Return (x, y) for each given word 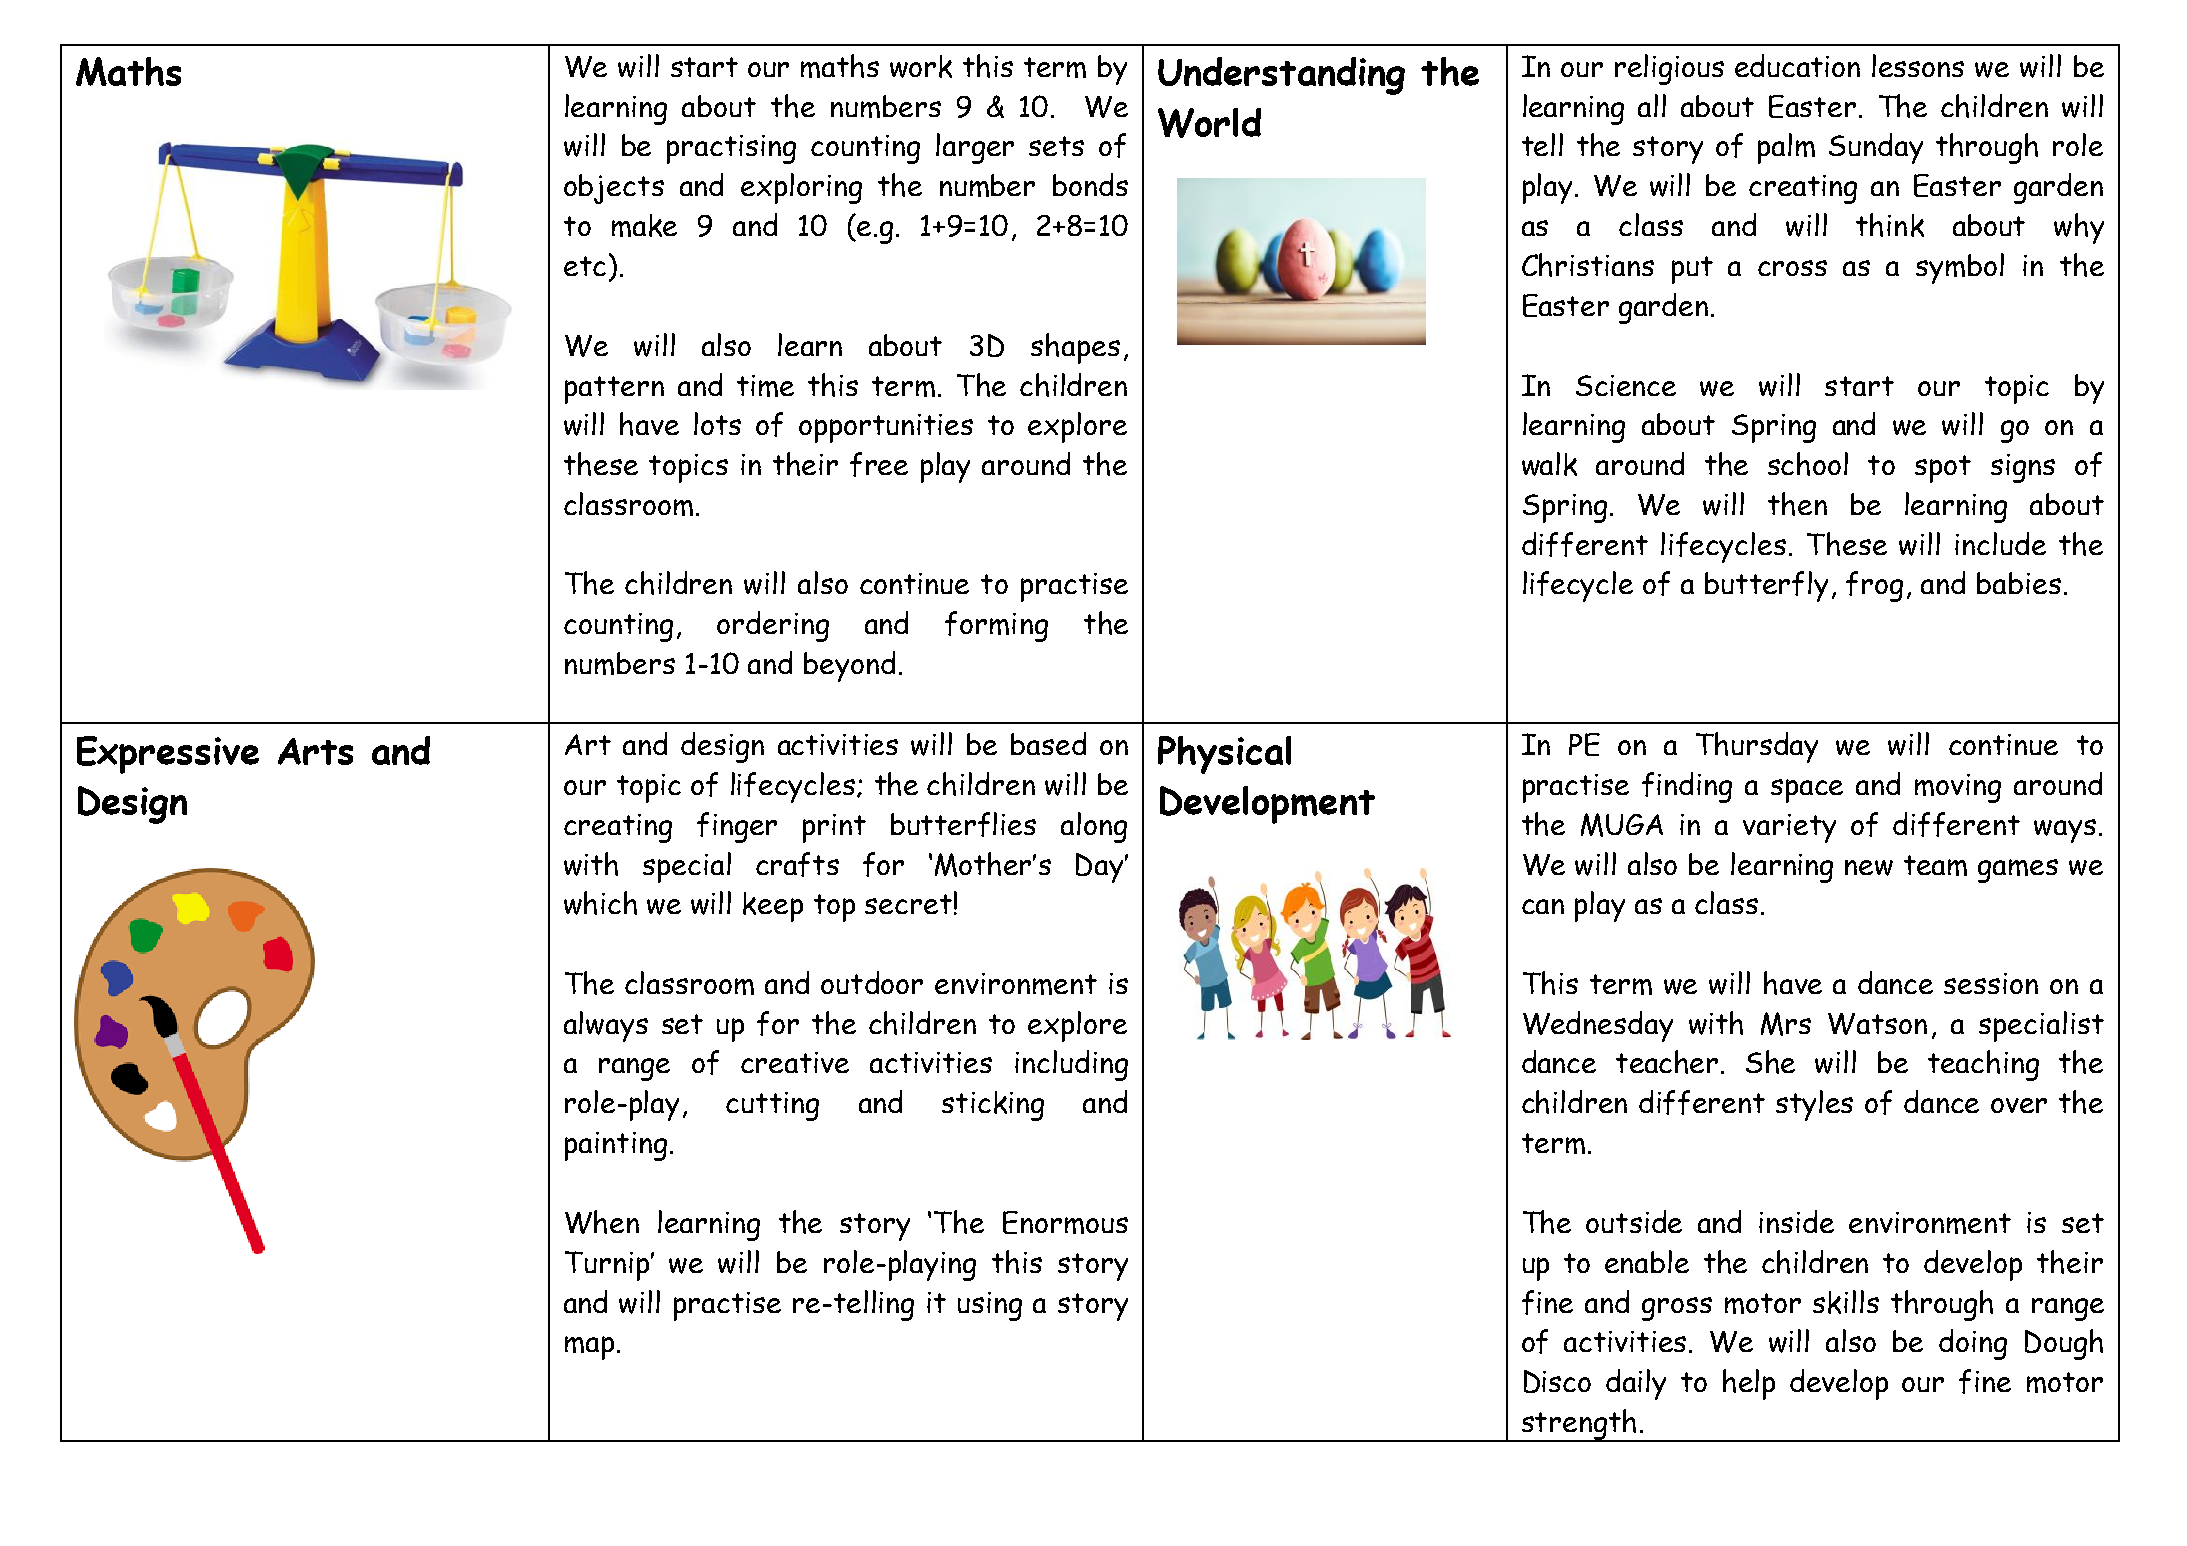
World (1209, 123)
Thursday (1757, 747)
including (1071, 1065)
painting (616, 1146)
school (1808, 464)
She (1770, 1062)
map (589, 1348)
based (1048, 743)
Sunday (1876, 148)
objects (614, 189)
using (990, 1306)
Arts (315, 751)
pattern (614, 390)
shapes (1075, 348)
